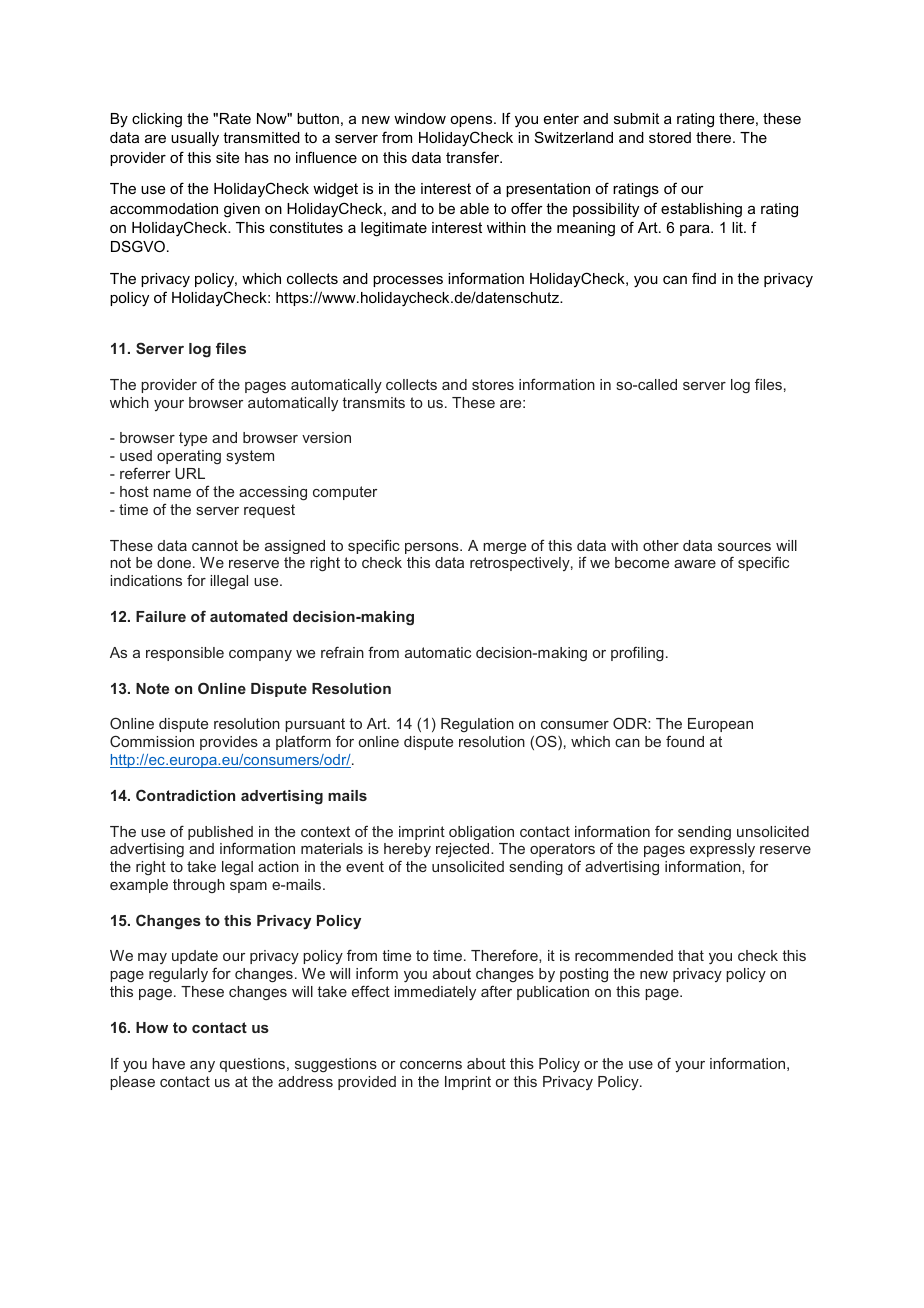 Image resolution: width=924 pixels, height=1308 pixels. Describe the element at coordinates (248, 616) in the page. I see `automated` at that location.
